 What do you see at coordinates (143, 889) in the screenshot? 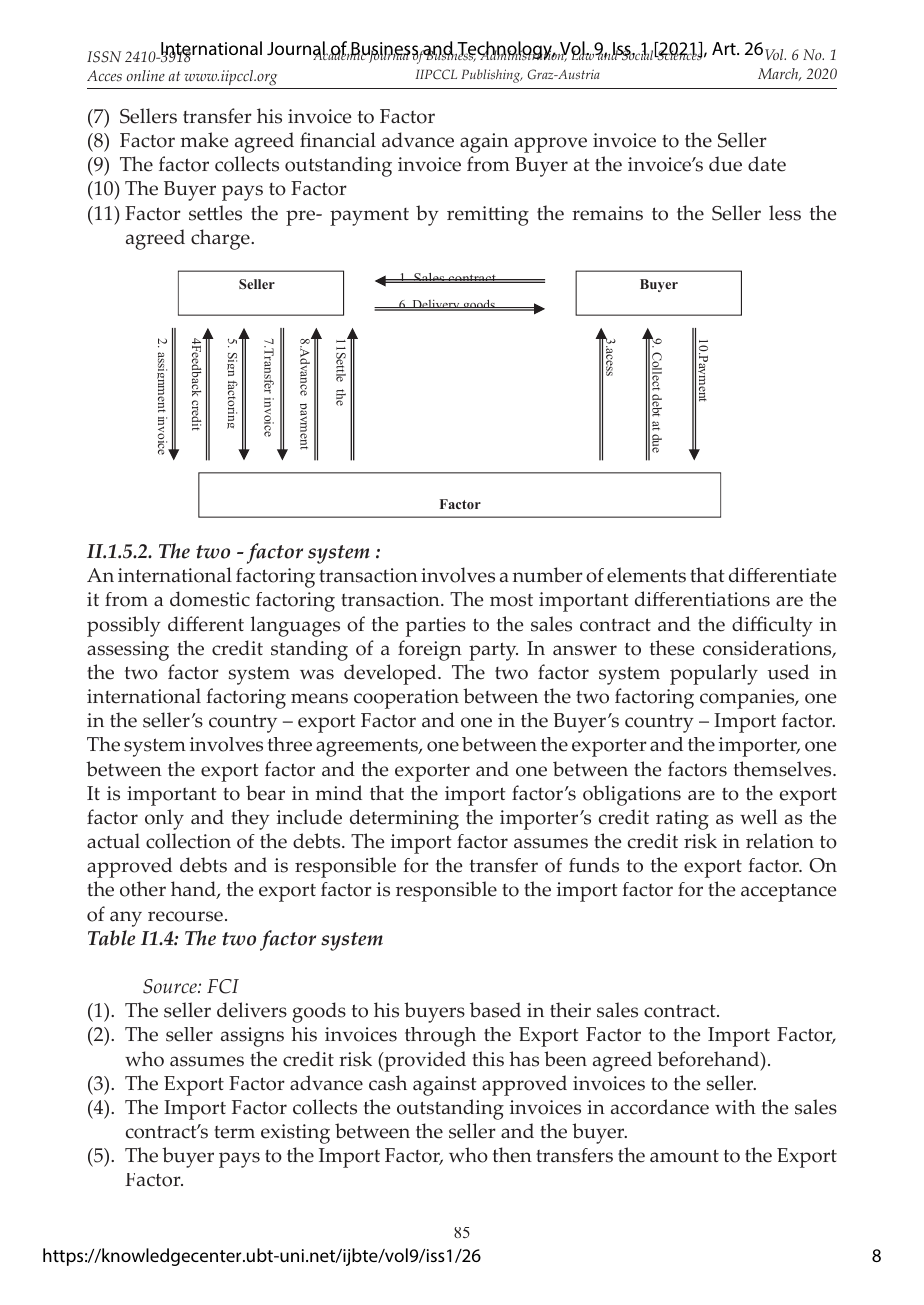
I see `other` at bounding box center [143, 889].
